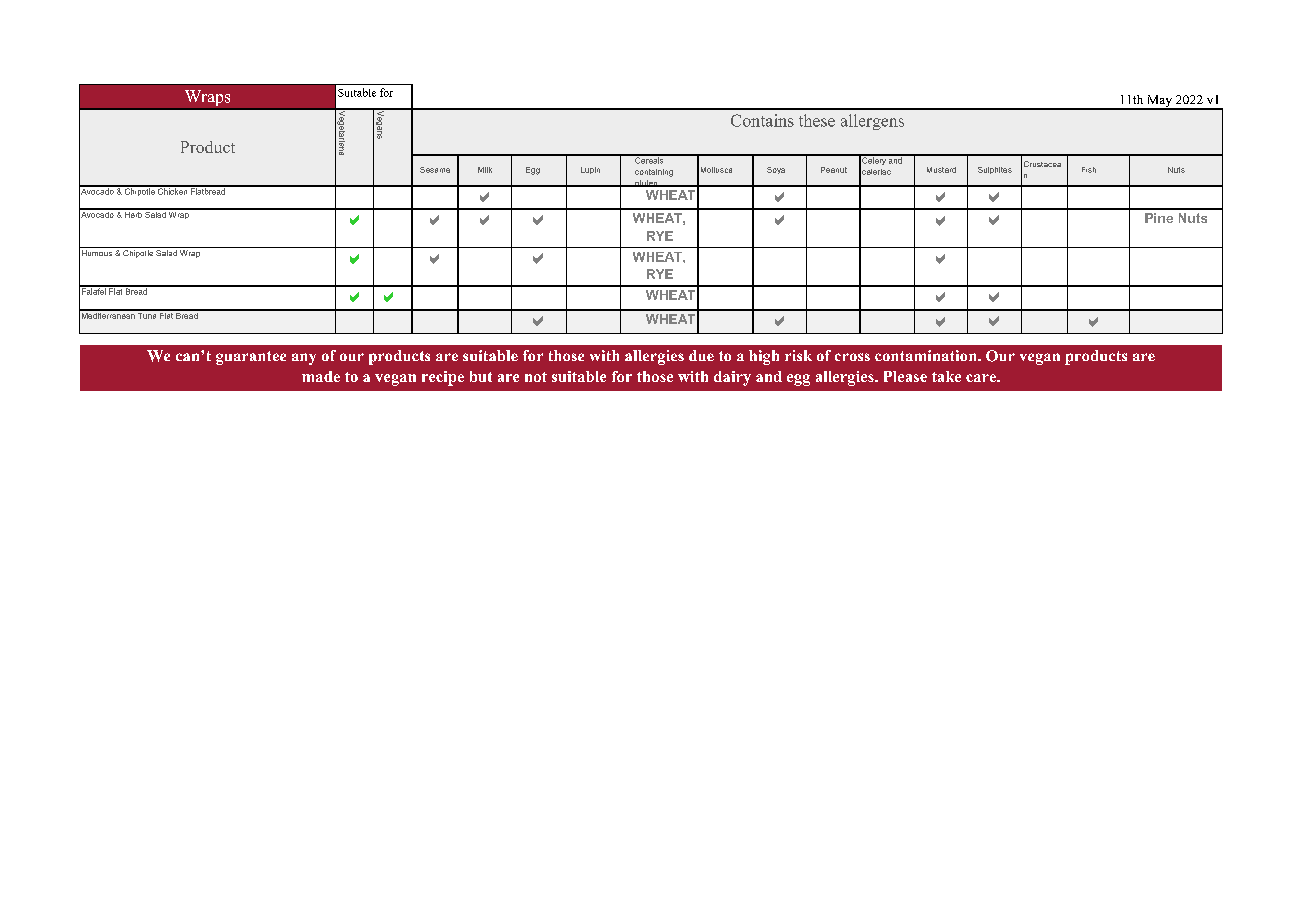 The image size is (1308, 924). What do you see at coordinates (946, 376) in the screenshot?
I see `take` at bounding box center [946, 376].
